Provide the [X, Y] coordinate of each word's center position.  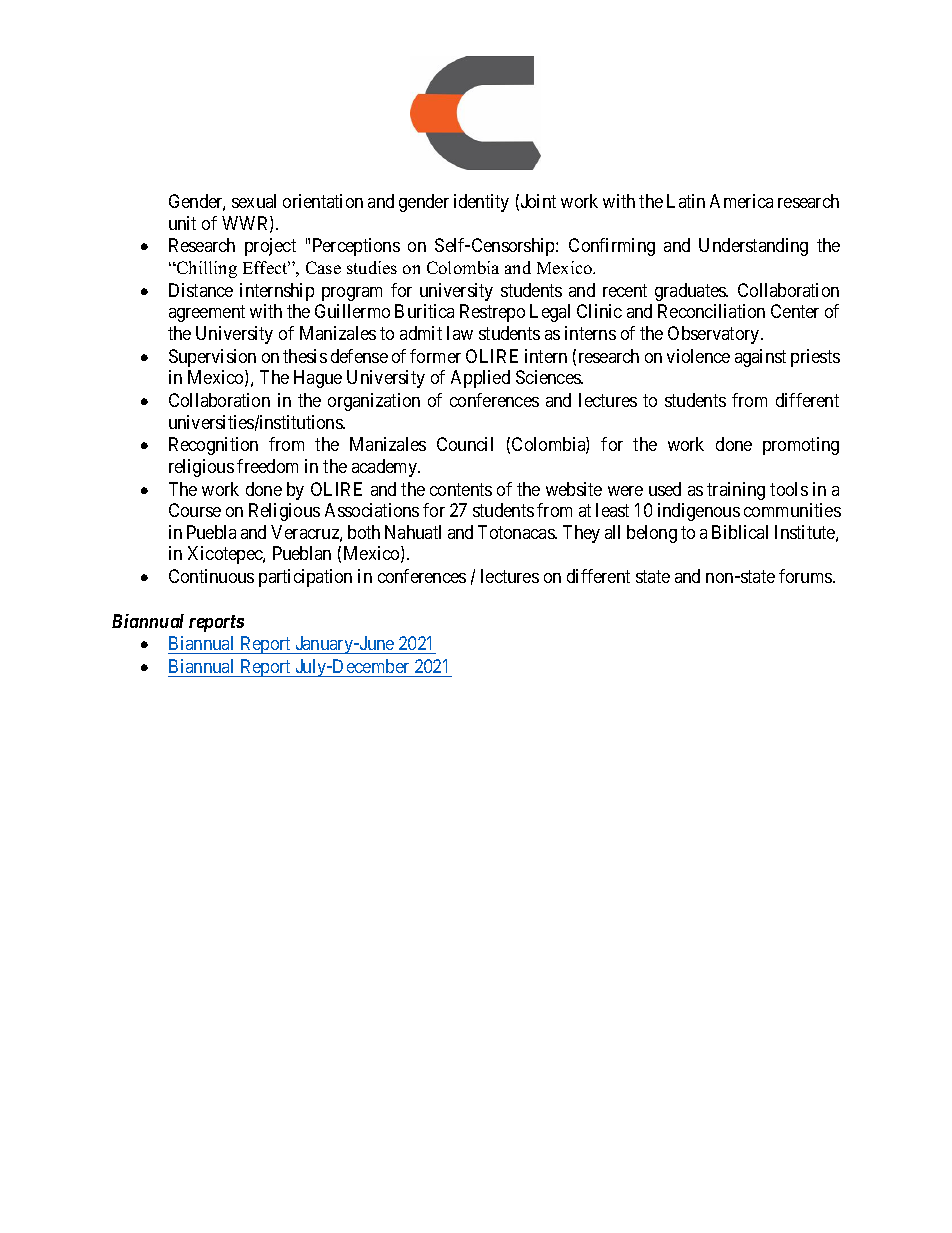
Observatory [715, 335]
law [460, 333]
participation [305, 578]
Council [465, 444]
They [581, 534]
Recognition [213, 446]
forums [806, 576]
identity [481, 203]
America [741, 201]
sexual [254, 201]
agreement [207, 314]
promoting [801, 446]
